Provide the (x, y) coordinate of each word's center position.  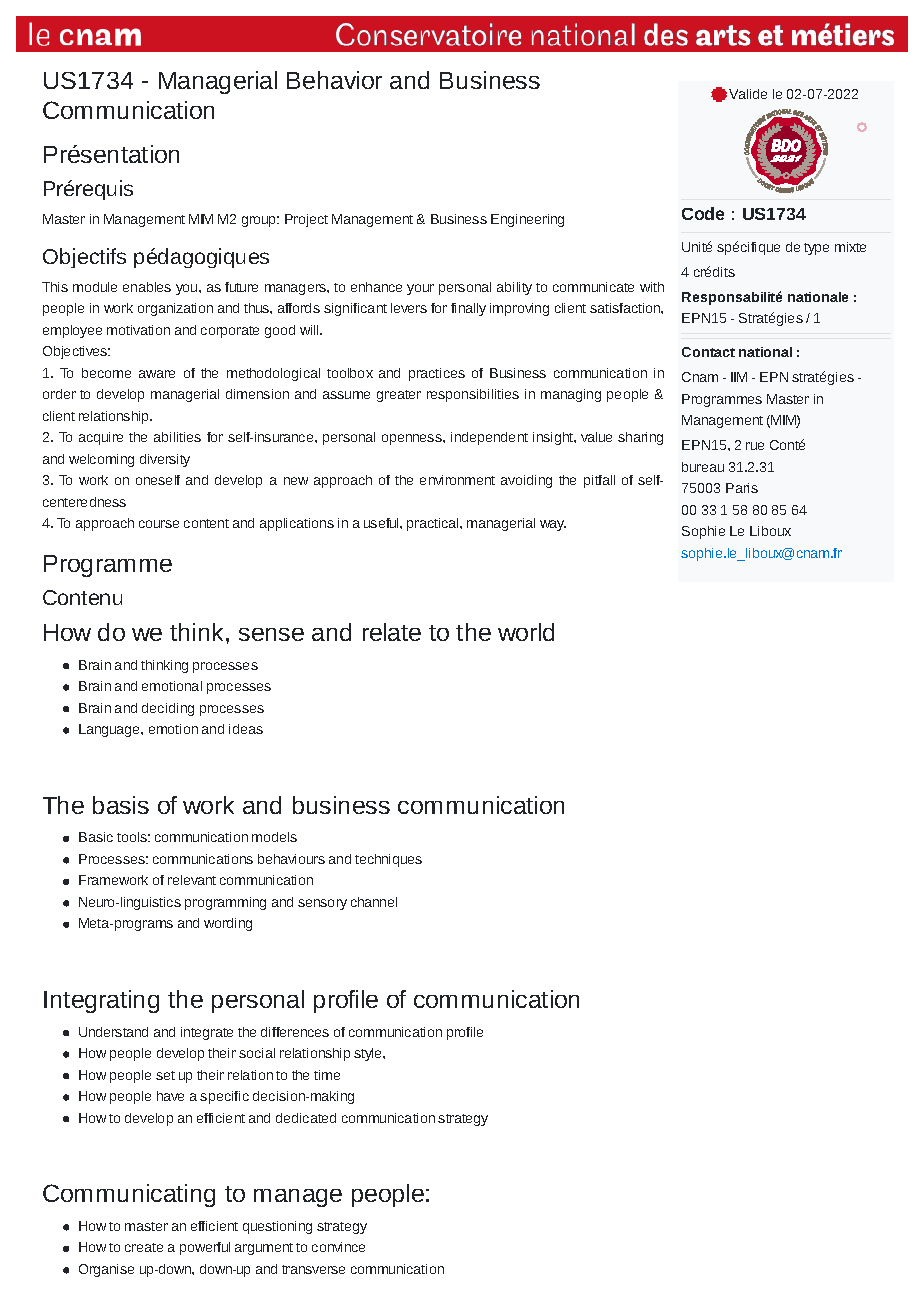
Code (703, 213)
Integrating (101, 1001)
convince (338, 1247)
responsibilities (473, 395)
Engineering (527, 220)
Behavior (334, 80)
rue (755, 446)
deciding (168, 709)
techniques (388, 860)
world (526, 632)
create (144, 1247)
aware (157, 374)
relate (392, 632)
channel (374, 902)
